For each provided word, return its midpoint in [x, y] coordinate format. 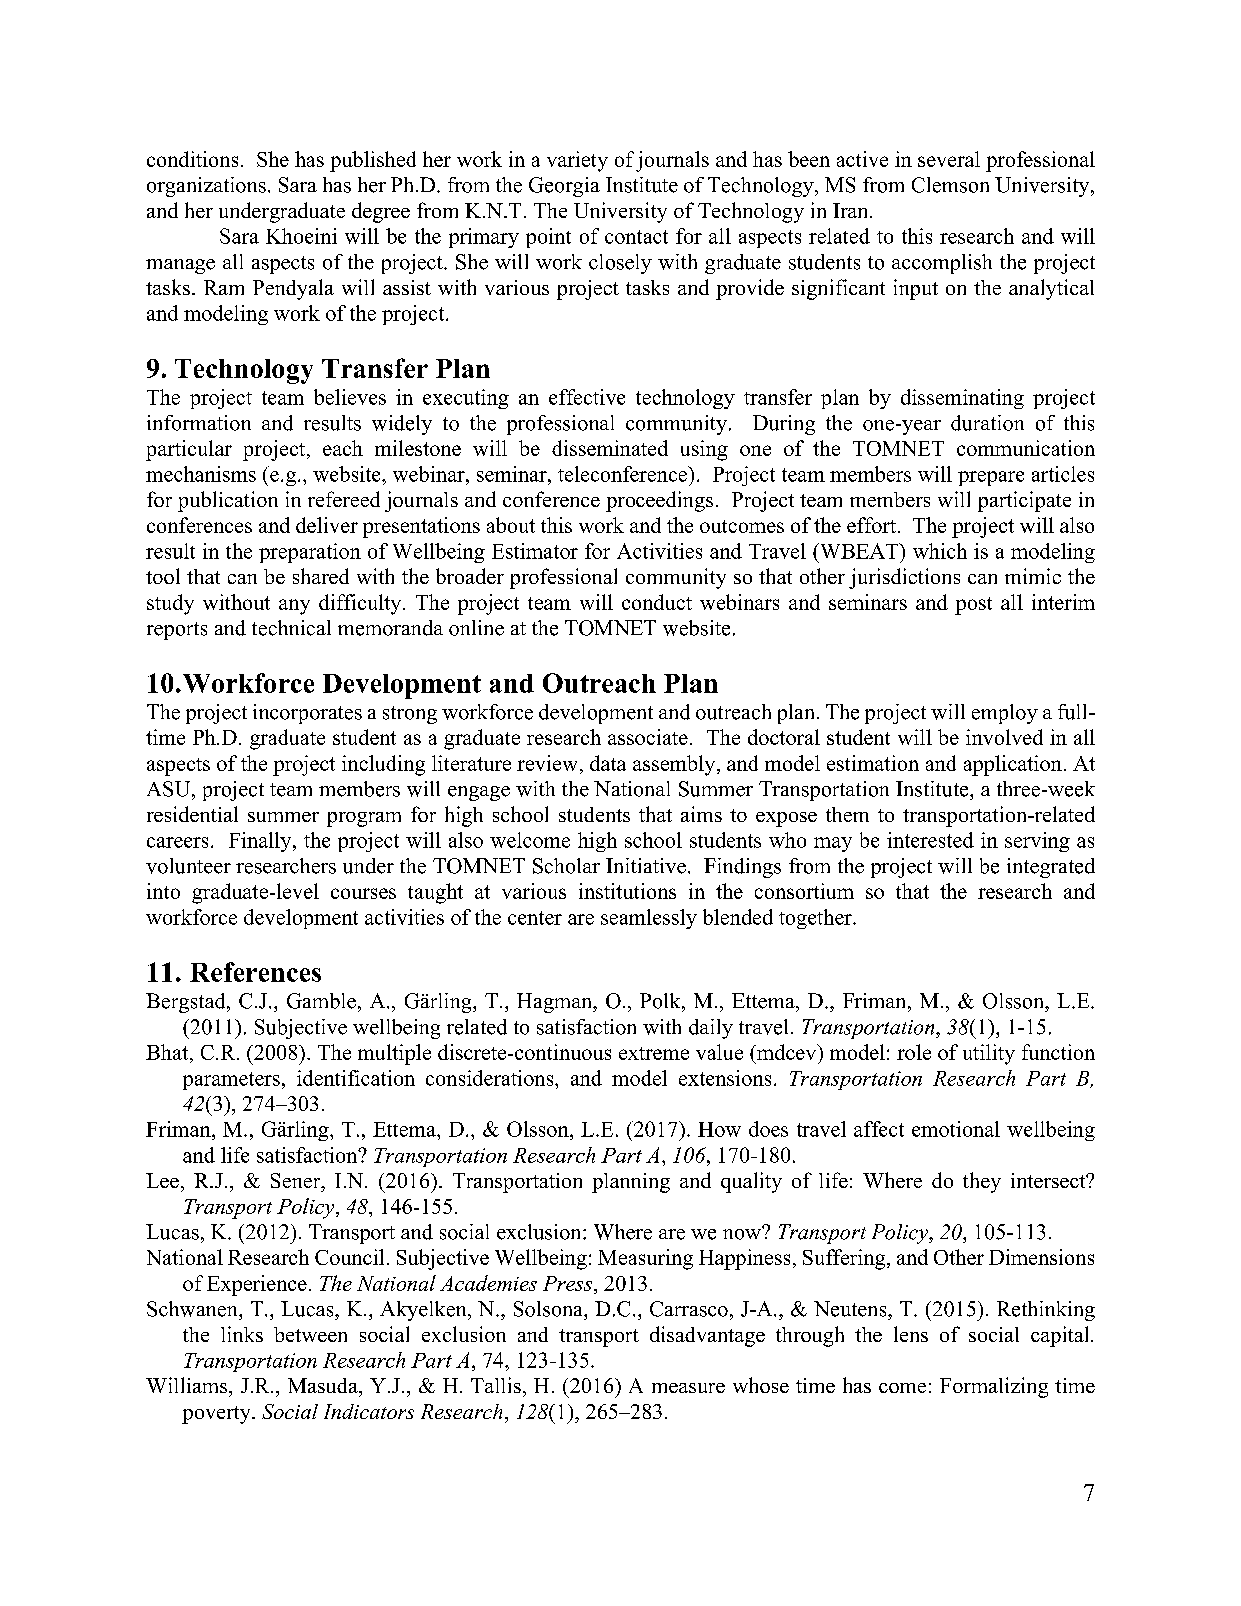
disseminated [610, 448]
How [719, 1129]
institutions [627, 891]
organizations [206, 187]
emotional [956, 1129]
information [199, 423]
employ [1005, 714]
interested [930, 840]
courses [363, 893]
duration [987, 423]
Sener [297, 1180]
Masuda [324, 1385]
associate [648, 737]
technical [291, 628]
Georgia [564, 187]
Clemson [950, 185]
